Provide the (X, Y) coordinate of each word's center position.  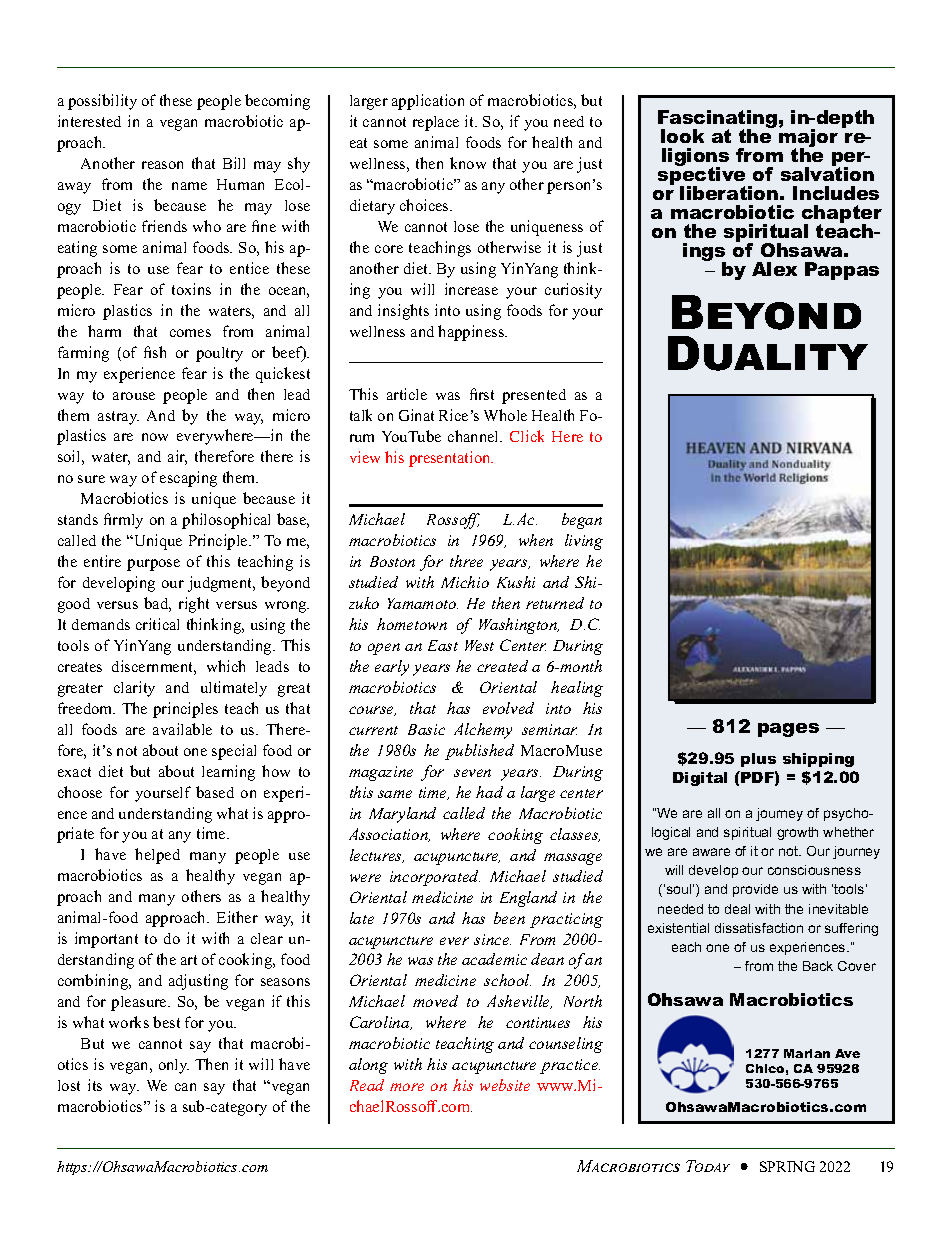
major (808, 138)
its (95, 1085)
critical (157, 624)
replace (436, 123)
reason (162, 165)
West (479, 645)
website (505, 1085)
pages (788, 730)
